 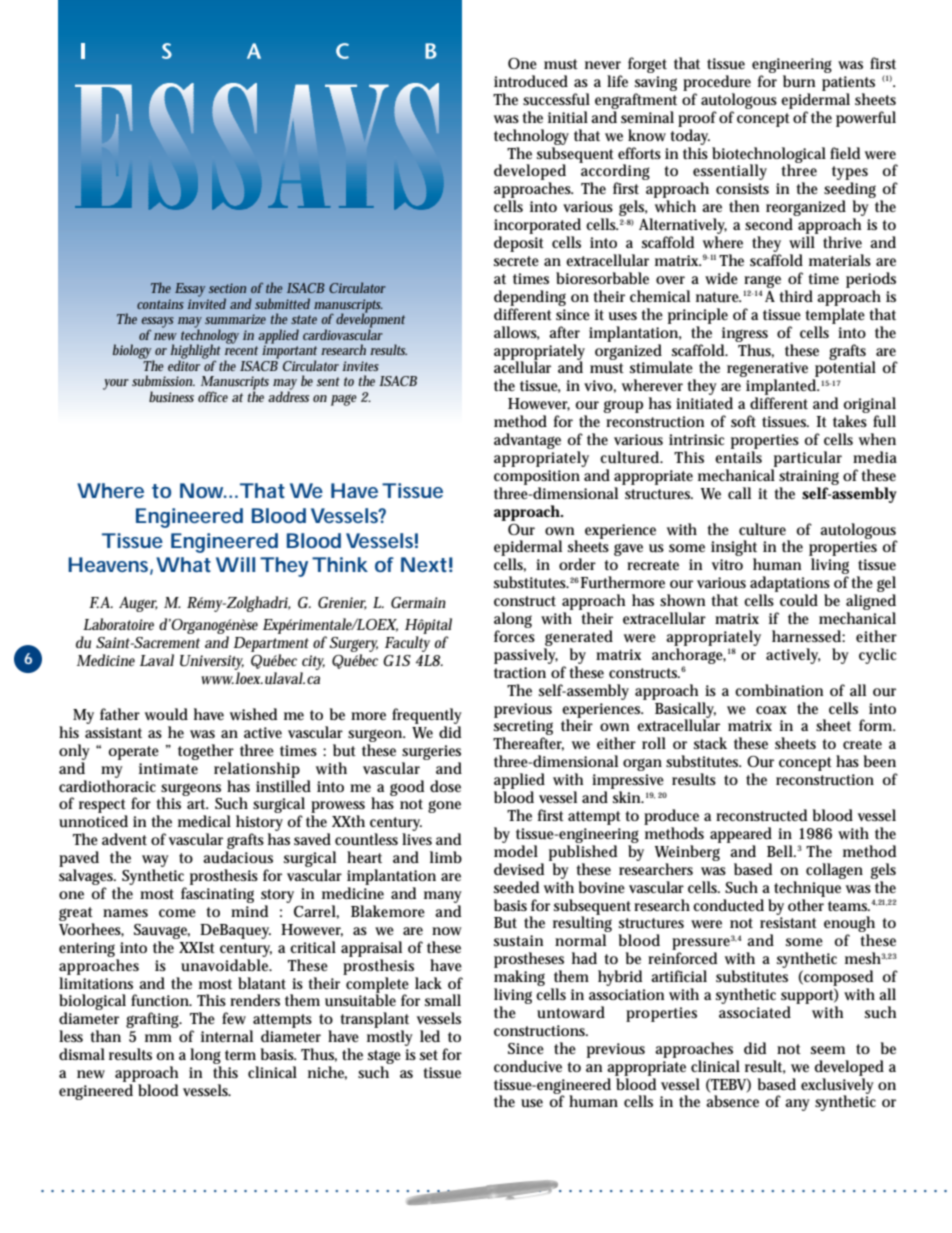 I want to click on conducive, so click(x=528, y=1066).
